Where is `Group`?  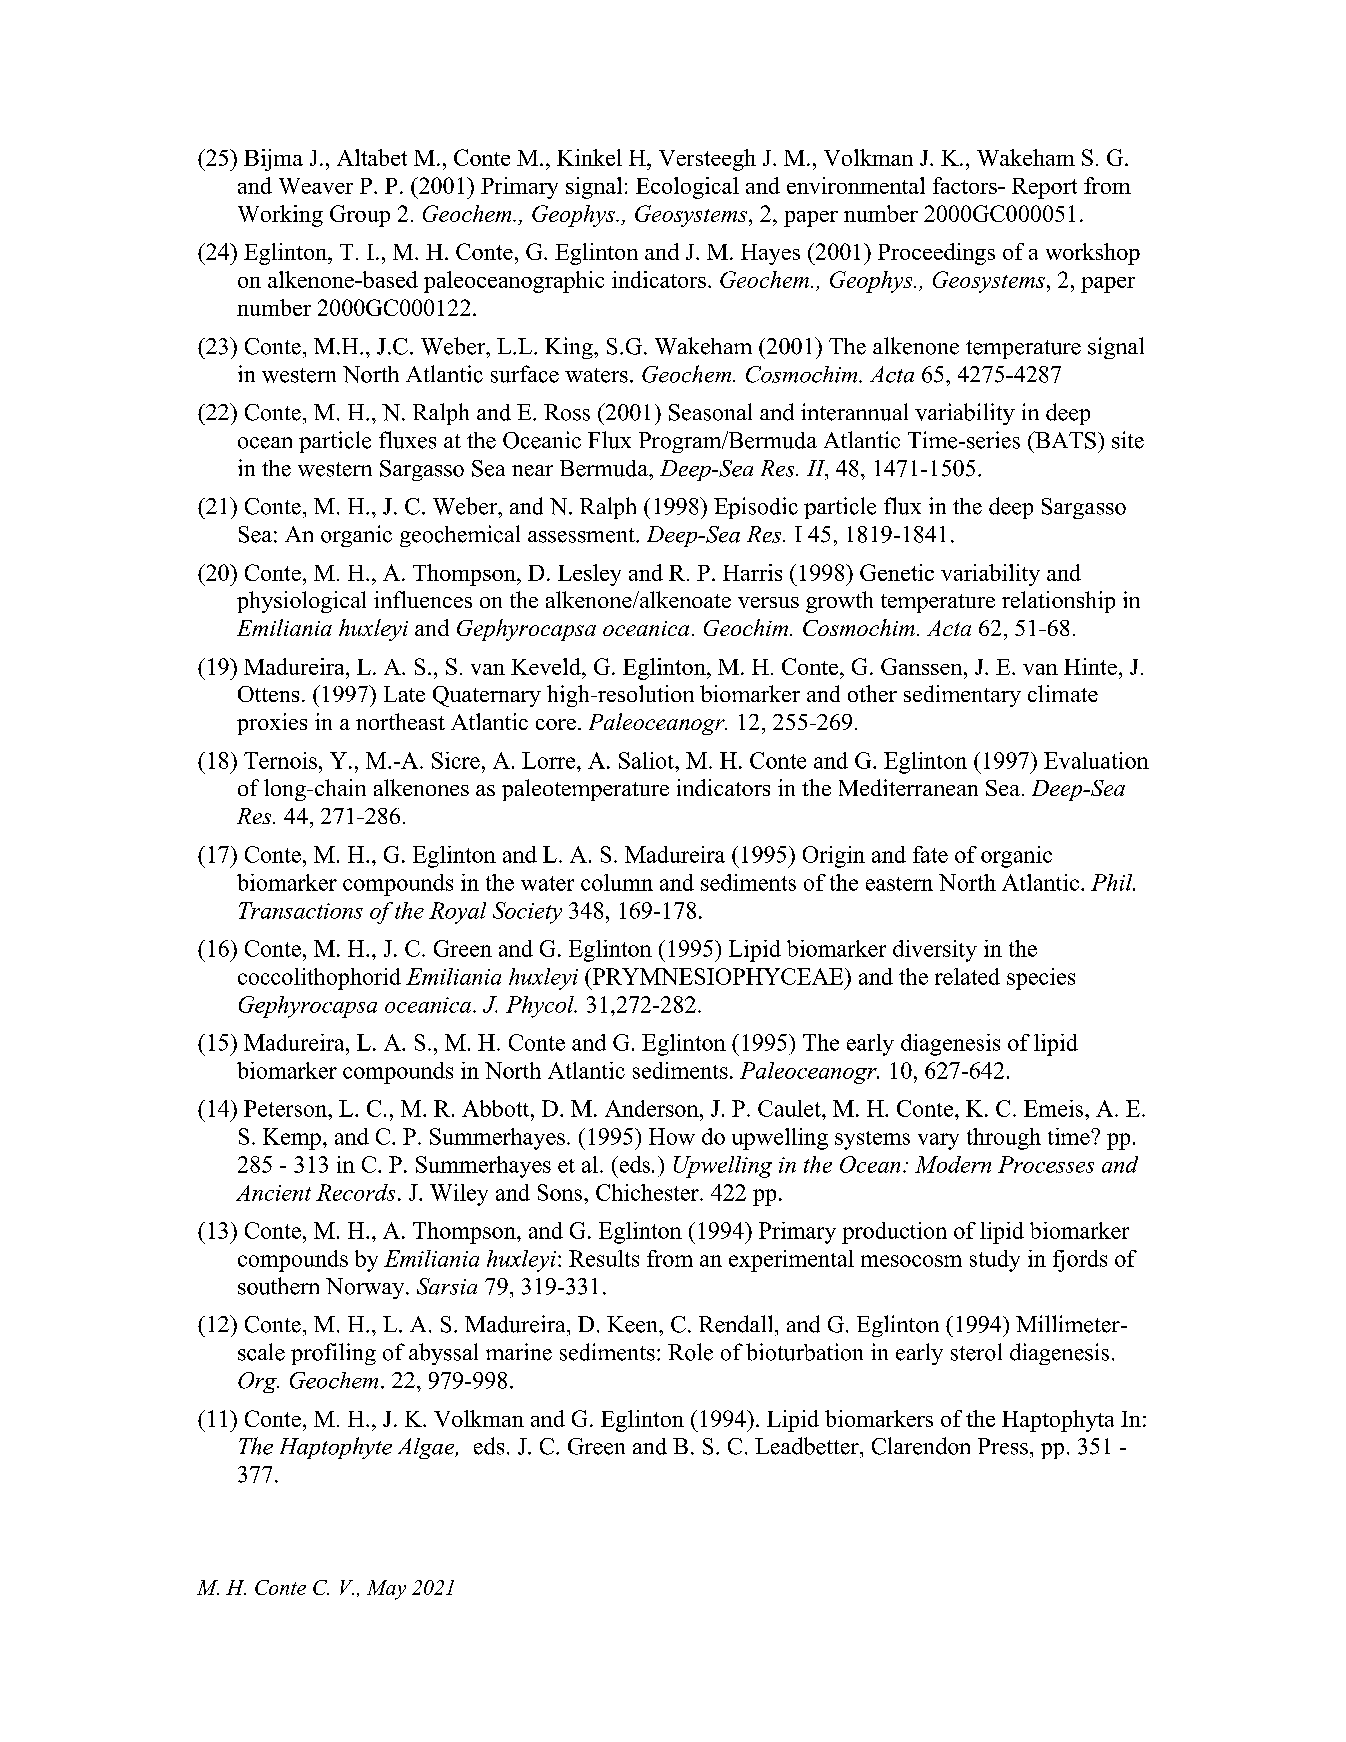
Group is located at coordinates (360, 216).
